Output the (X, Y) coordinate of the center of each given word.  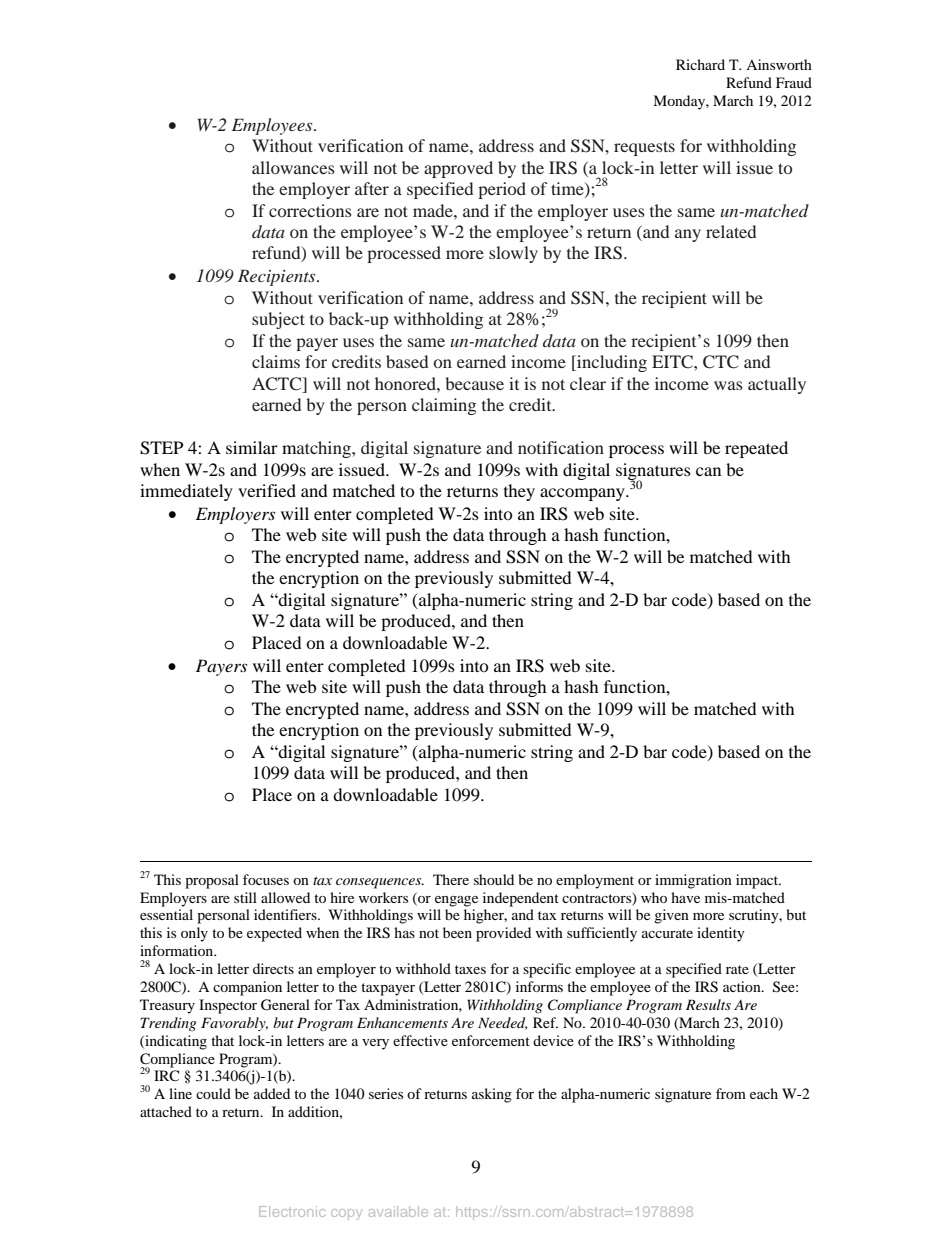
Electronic (292, 1211)
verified (267, 490)
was (728, 385)
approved (458, 169)
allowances (293, 167)
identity (721, 934)
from (731, 1093)
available (398, 1211)
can (708, 471)
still (245, 897)
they (519, 492)
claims (276, 361)
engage (456, 901)
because (474, 383)
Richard (700, 64)
